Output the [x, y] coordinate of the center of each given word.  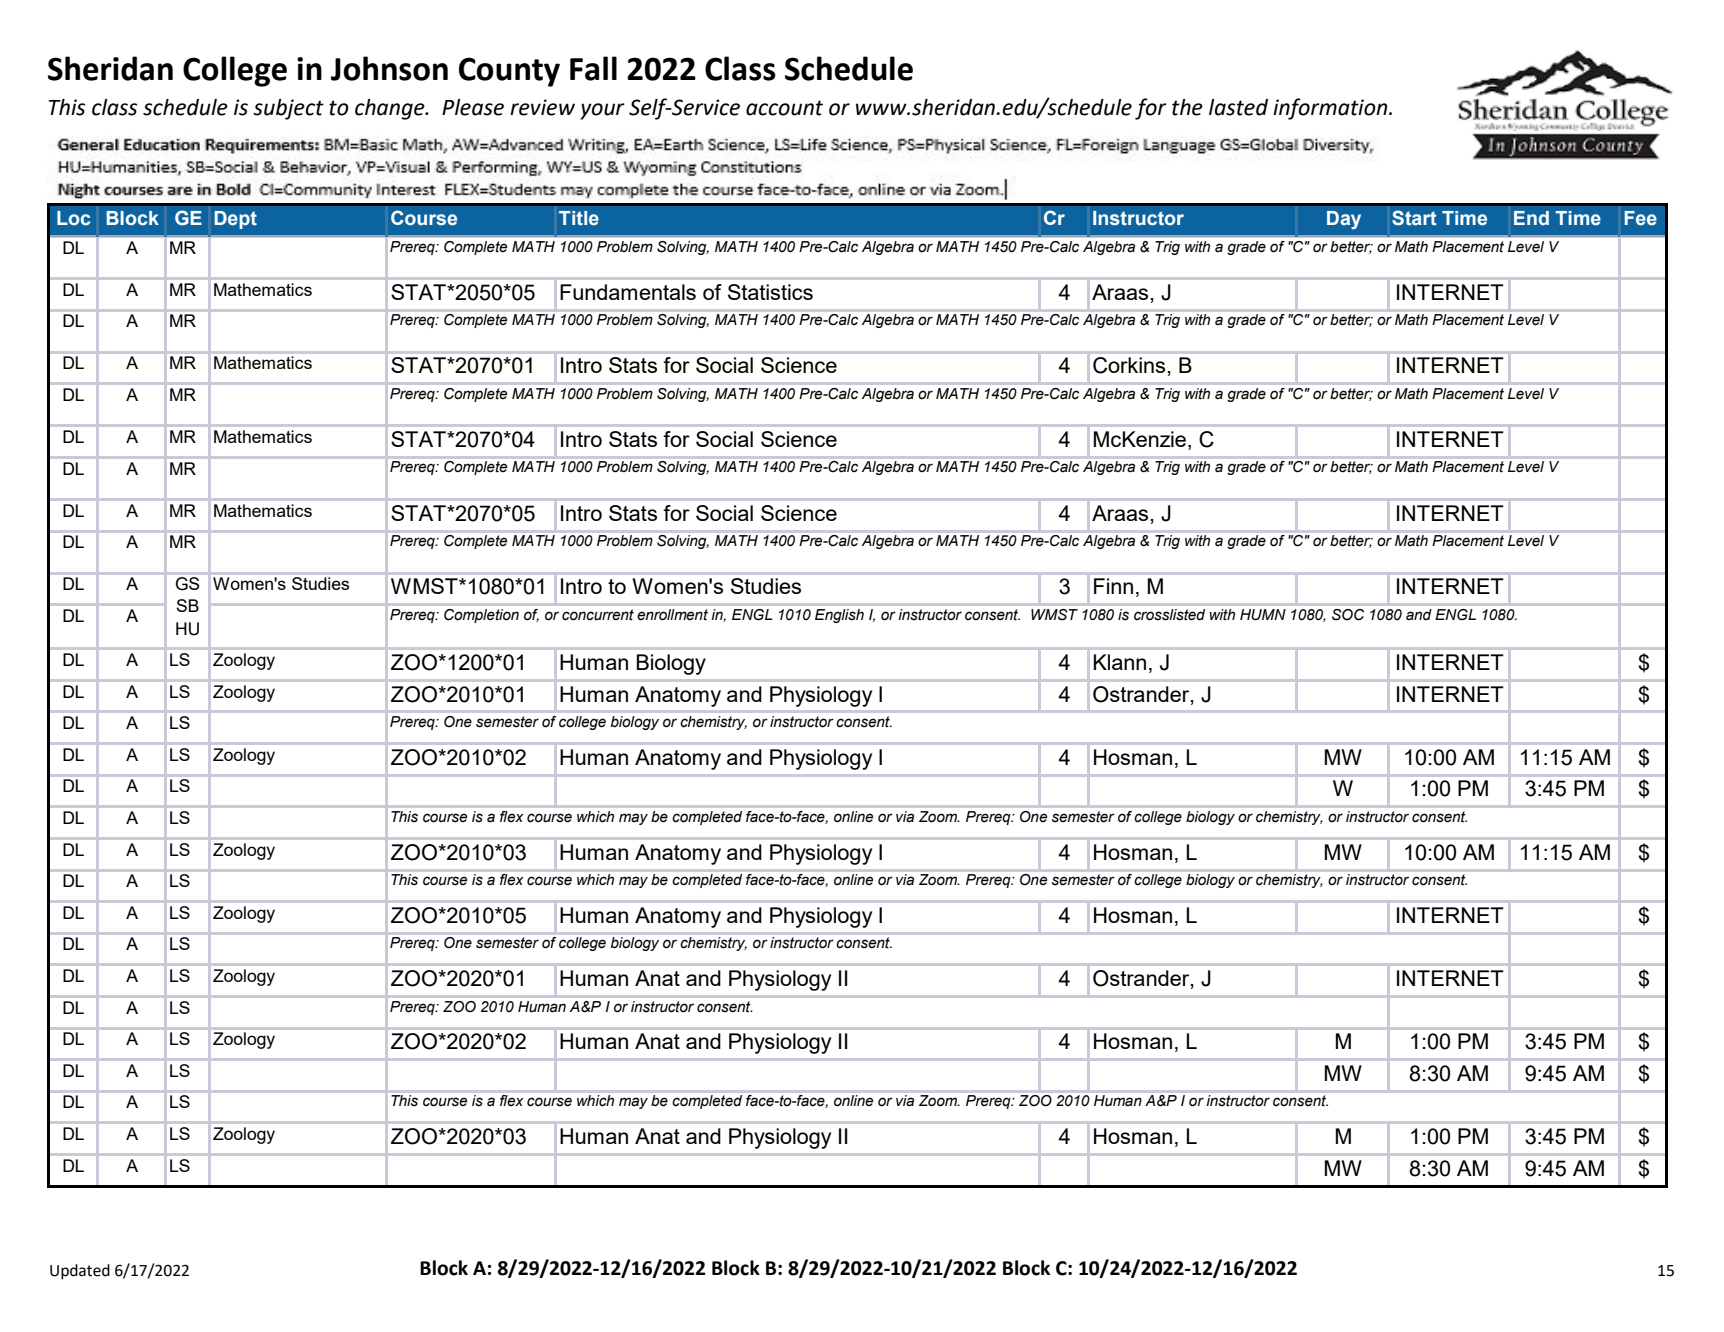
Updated [80, 1272]
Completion [481, 616]
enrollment [673, 614]
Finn [1113, 586]
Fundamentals [628, 292]
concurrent [598, 615]
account [784, 108]
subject [288, 109]
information [1331, 109]
